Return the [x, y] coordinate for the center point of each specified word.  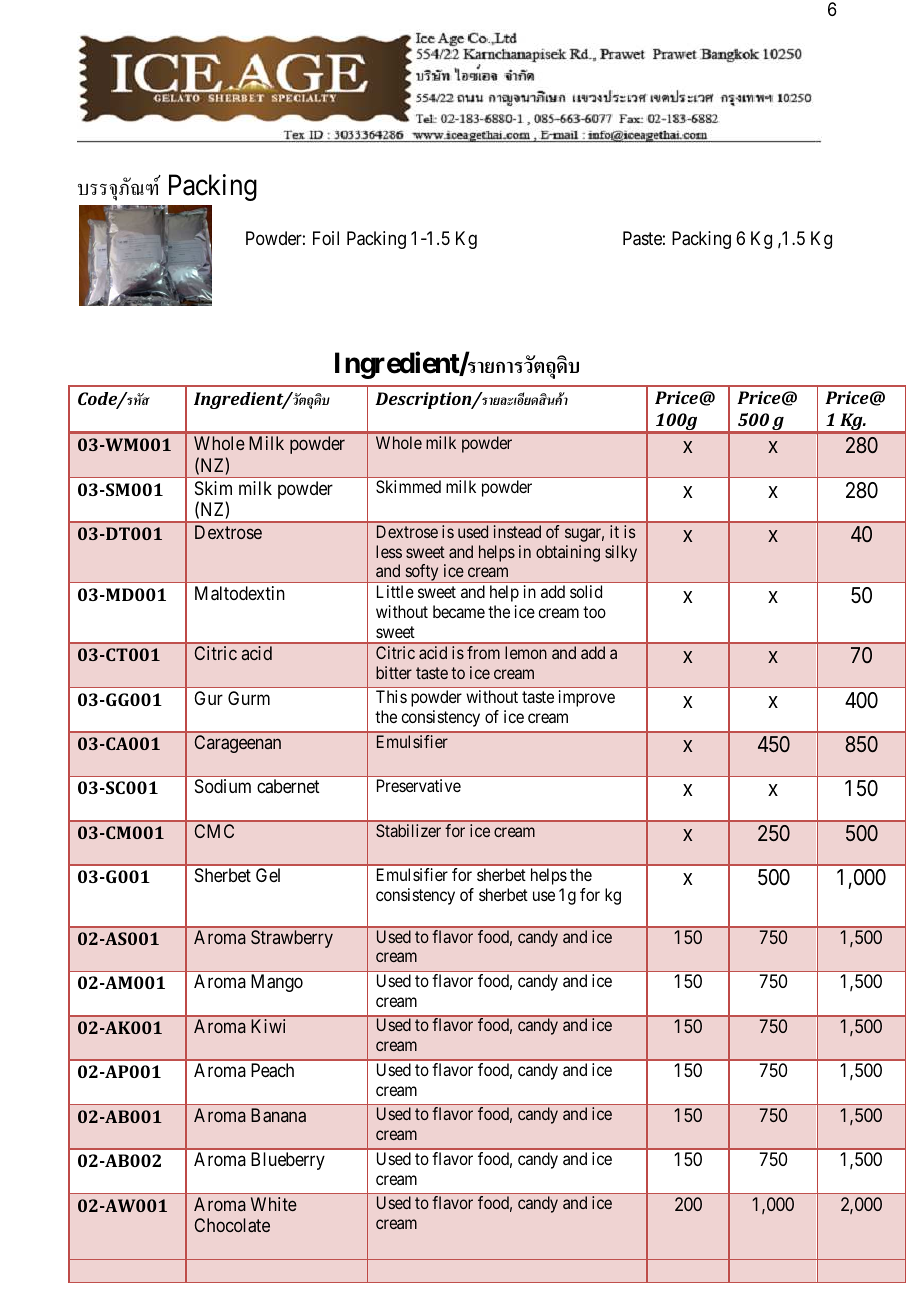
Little [395, 591]
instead [517, 531]
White [274, 1204]
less [389, 551]
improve [587, 698]
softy [422, 573]
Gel [268, 875]
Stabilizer [408, 830]
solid [586, 591]
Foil [326, 238]
